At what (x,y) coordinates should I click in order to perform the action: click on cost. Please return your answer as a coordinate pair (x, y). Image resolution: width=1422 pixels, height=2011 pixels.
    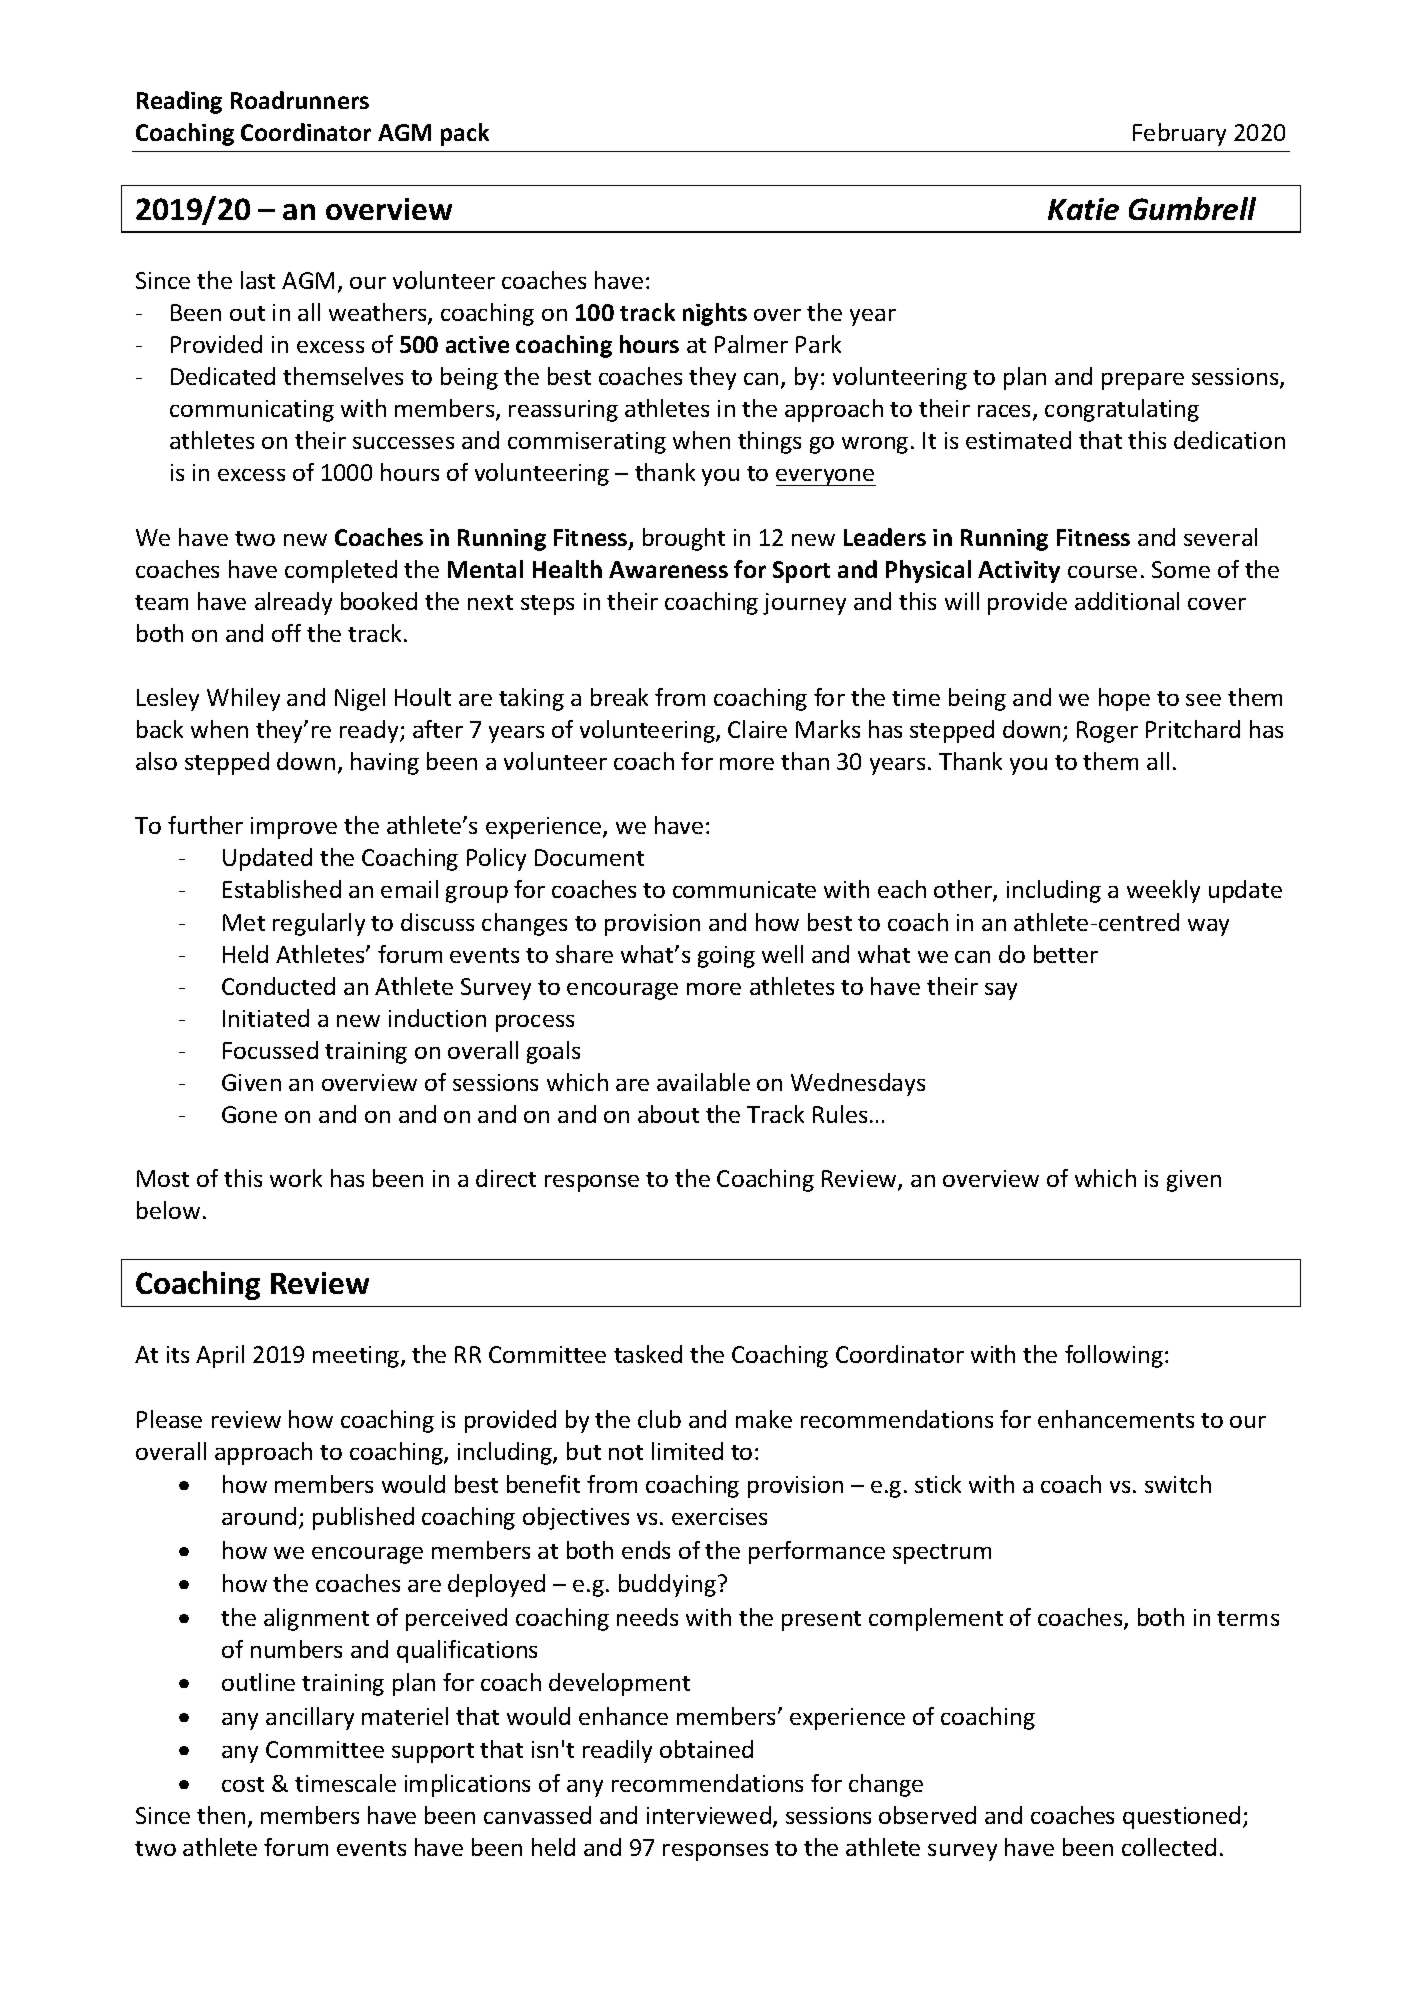
    Looking at the image, I should click on (243, 1784).
